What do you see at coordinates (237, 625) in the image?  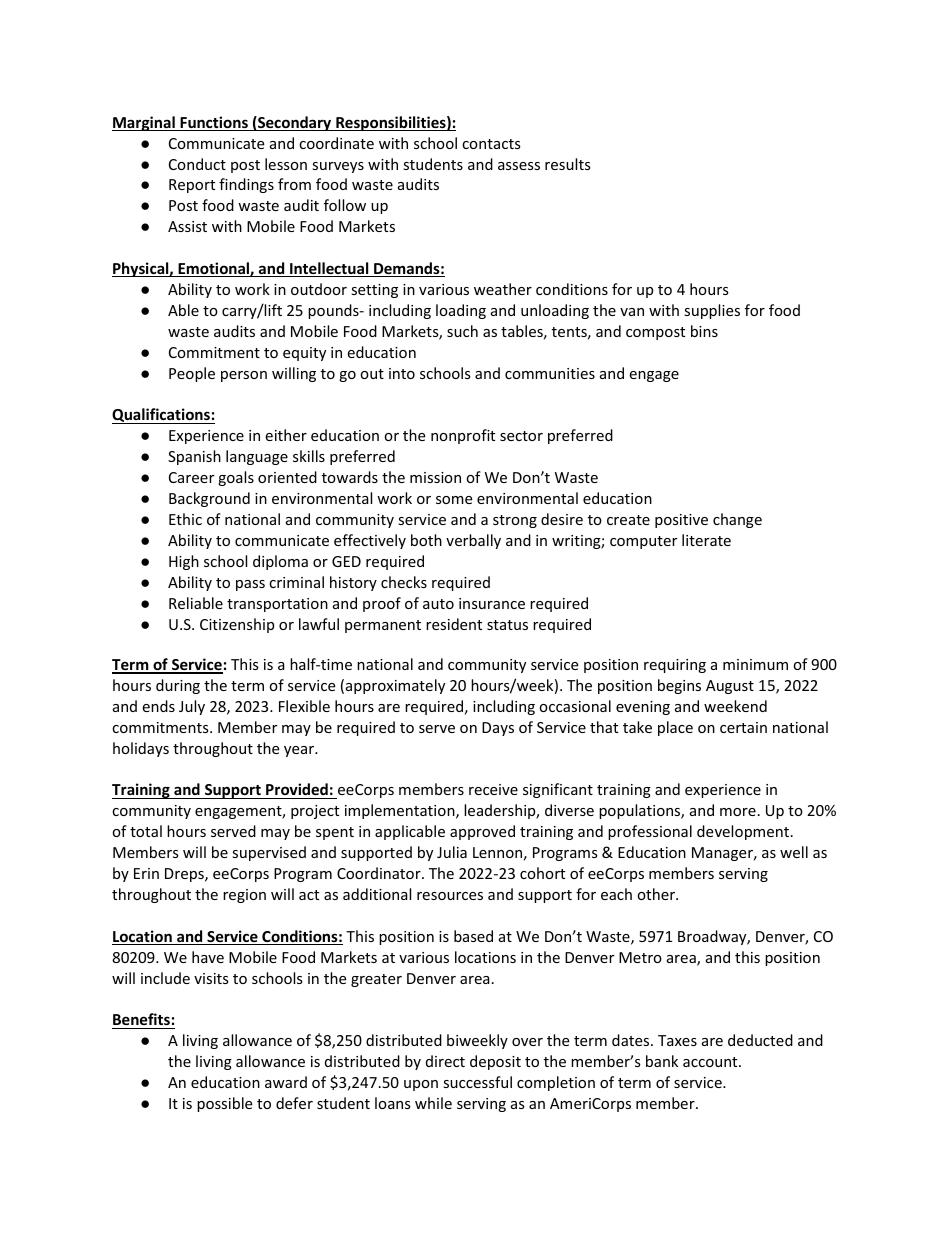 I see `Citizenship` at bounding box center [237, 625].
